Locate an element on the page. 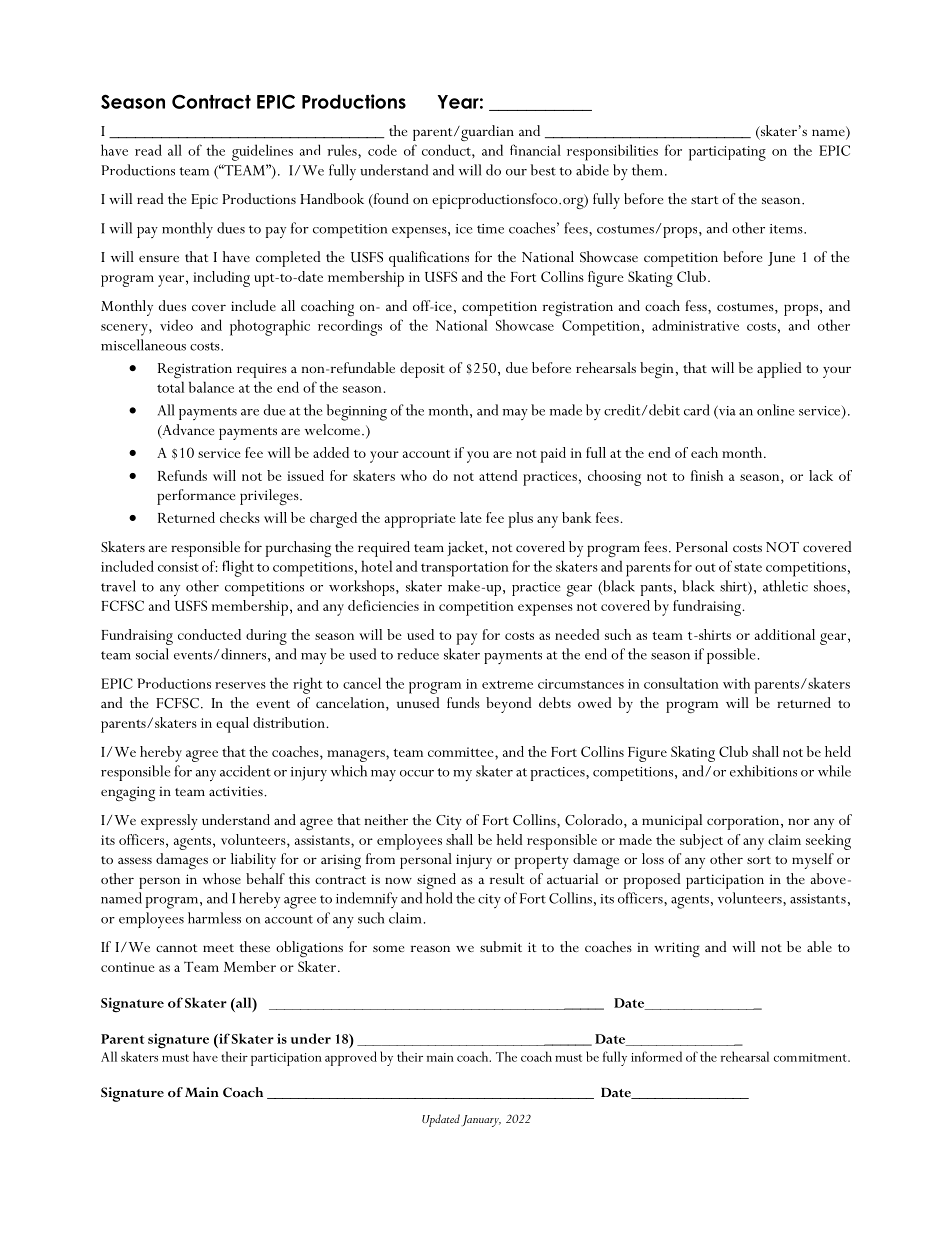  guidelines is located at coordinates (262, 152).
